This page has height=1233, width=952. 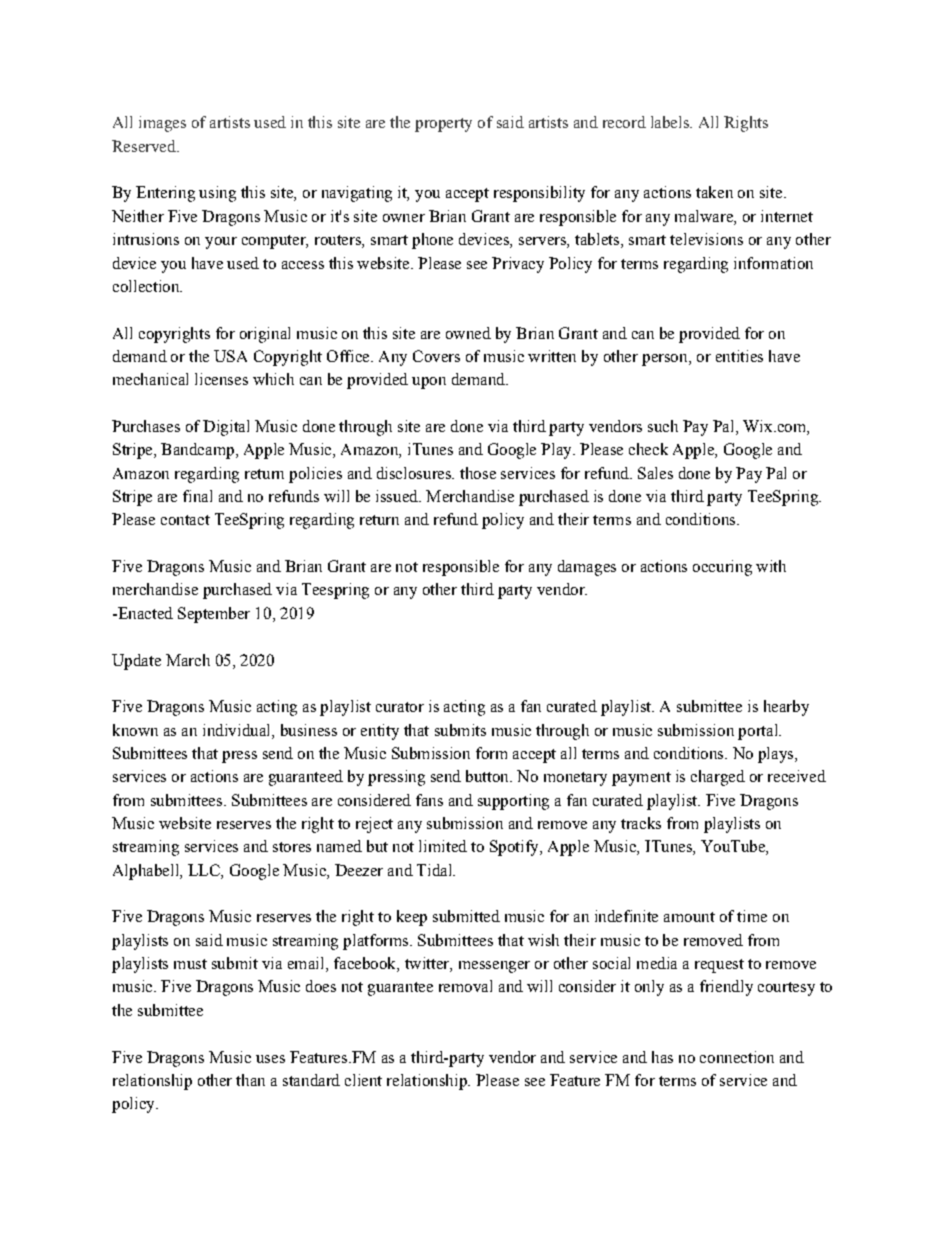 What do you see at coordinates (722, 568) in the page?
I see `occuring` at bounding box center [722, 568].
